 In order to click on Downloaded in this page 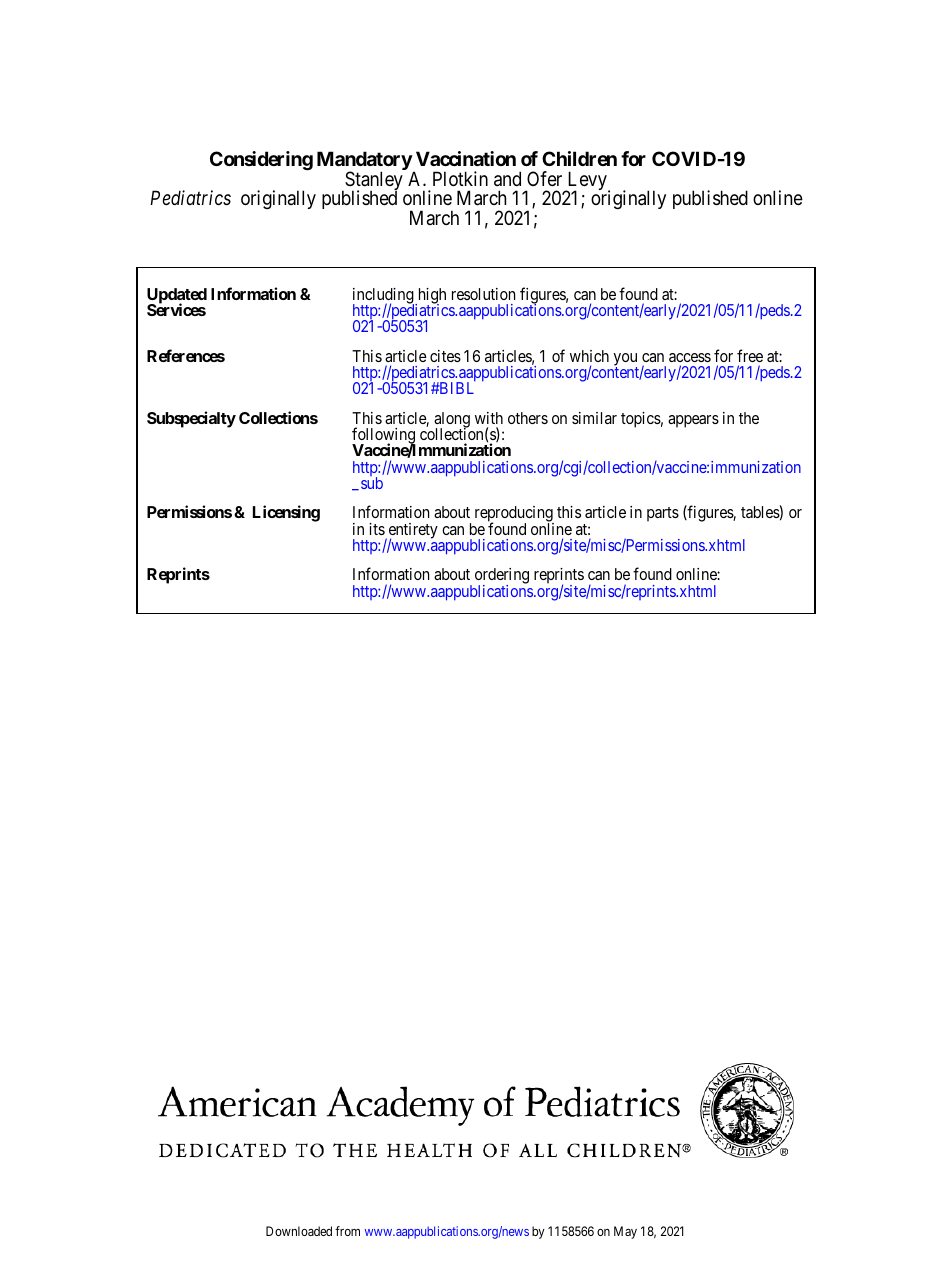, I will do `click(299, 1231)`.
